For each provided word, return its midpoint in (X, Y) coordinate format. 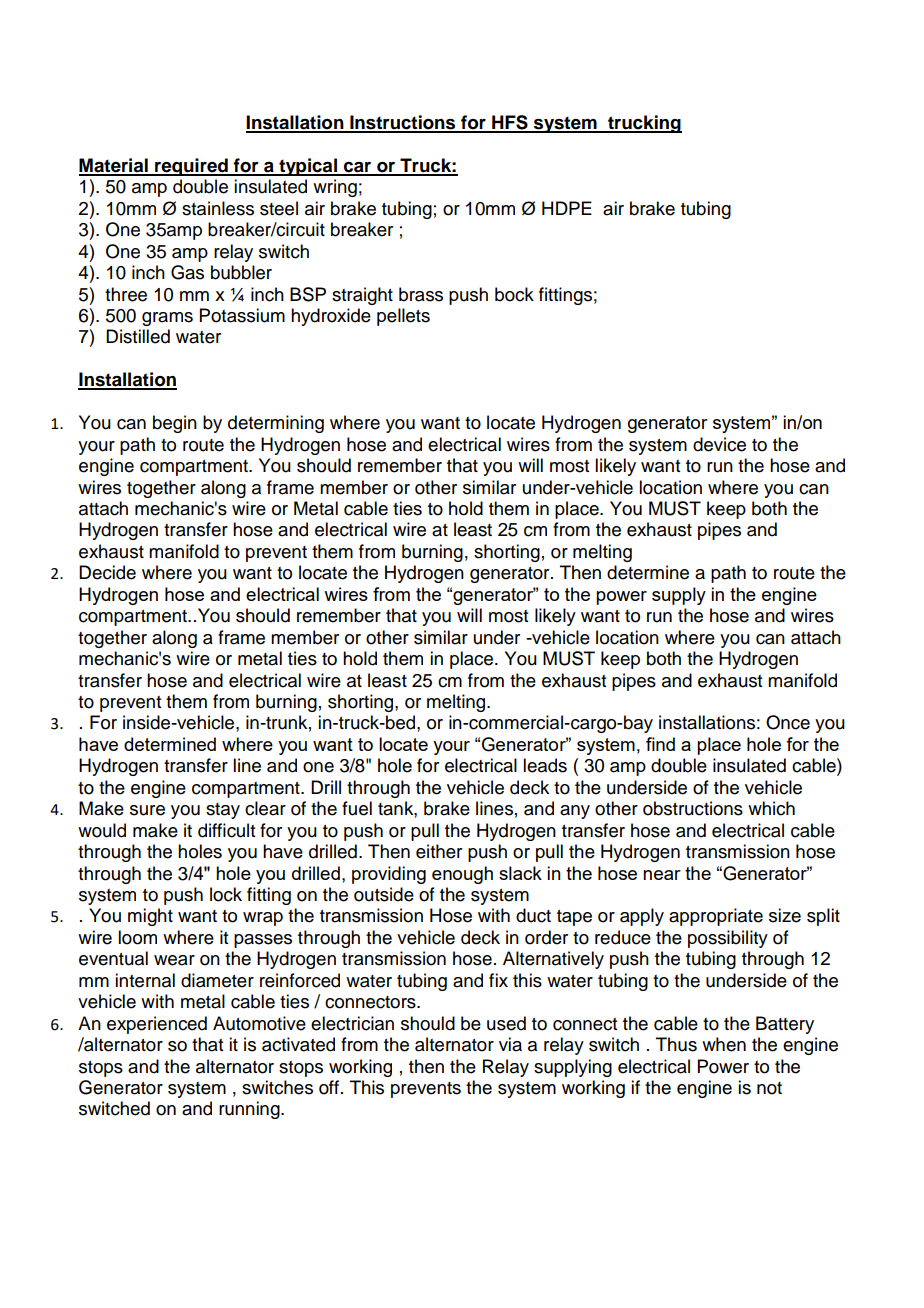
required (191, 167)
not (769, 1088)
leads (545, 765)
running (250, 1110)
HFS (510, 123)
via (510, 1044)
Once (788, 722)
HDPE (567, 208)
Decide (107, 572)
